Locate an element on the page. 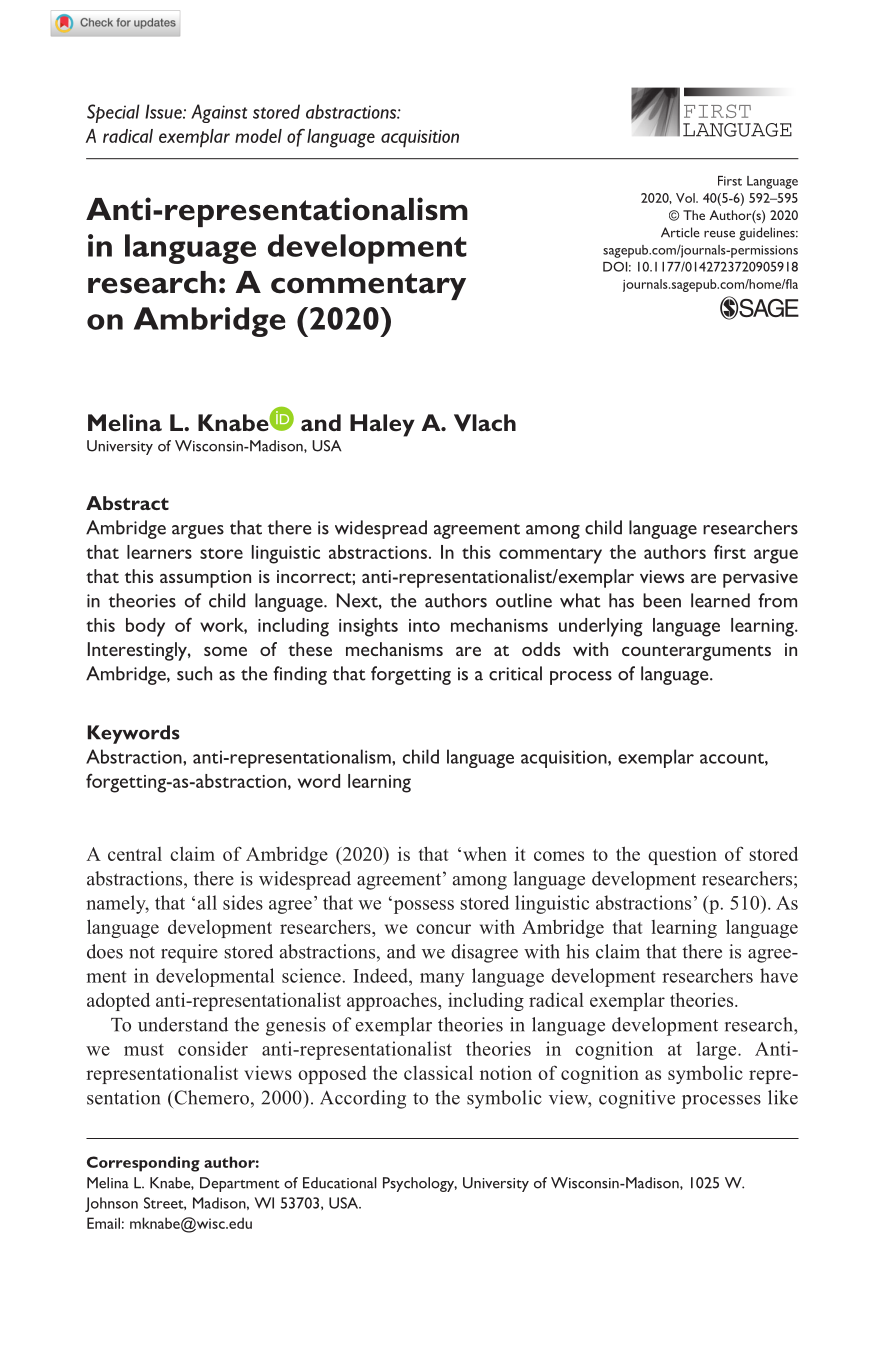  question is located at coordinates (682, 856).
